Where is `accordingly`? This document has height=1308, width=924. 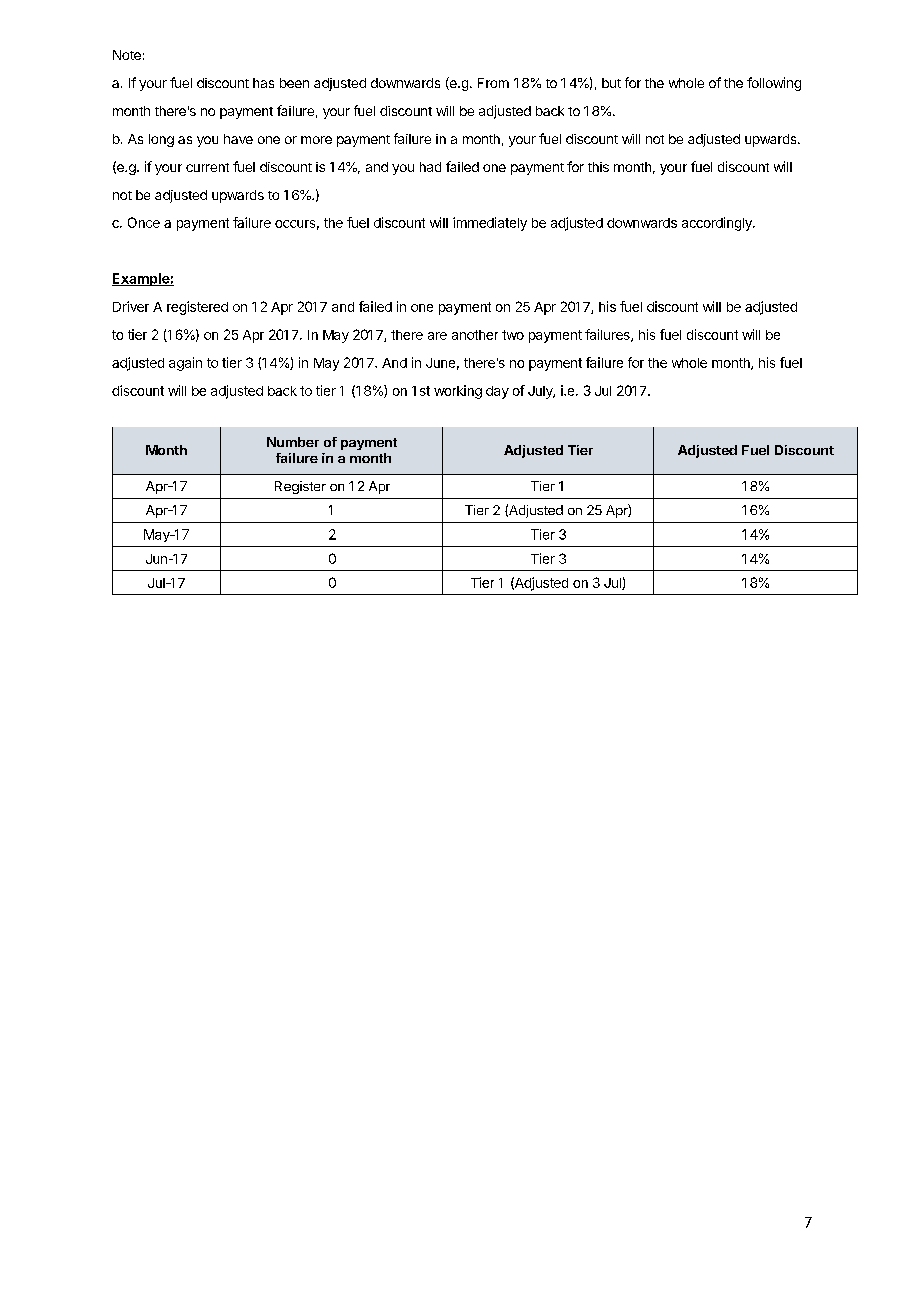 accordingly is located at coordinates (718, 224).
